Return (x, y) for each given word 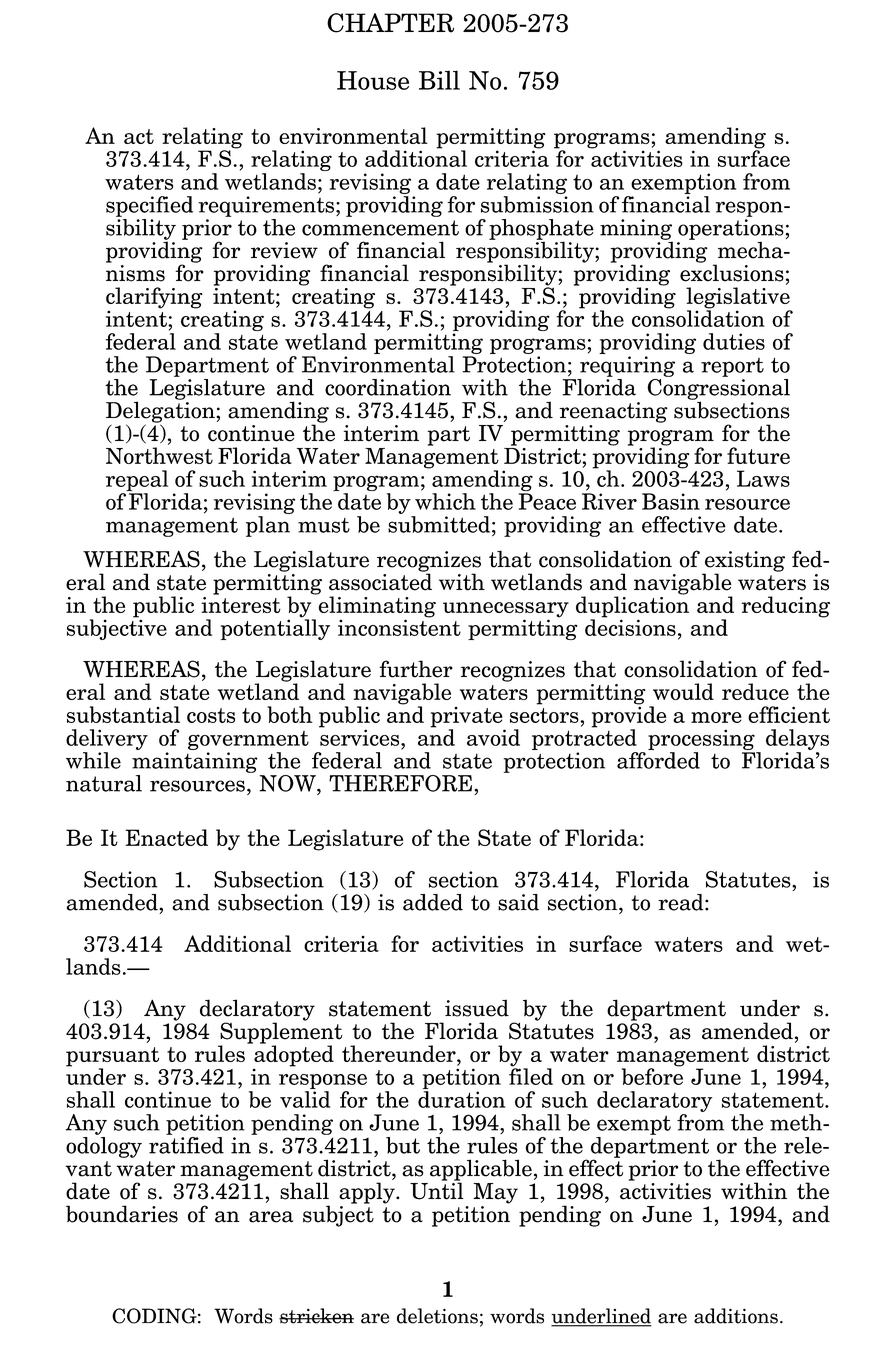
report (732, 367)
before (652, 1075)
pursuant (112, 1058)
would (683, 691)
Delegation (161, 412)
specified (149, 206)
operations (731, 230)
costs (211, 715)
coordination (388, 387)
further (416, 669)
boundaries (122, 1214)
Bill (439, 80)
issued (477, 1008)
